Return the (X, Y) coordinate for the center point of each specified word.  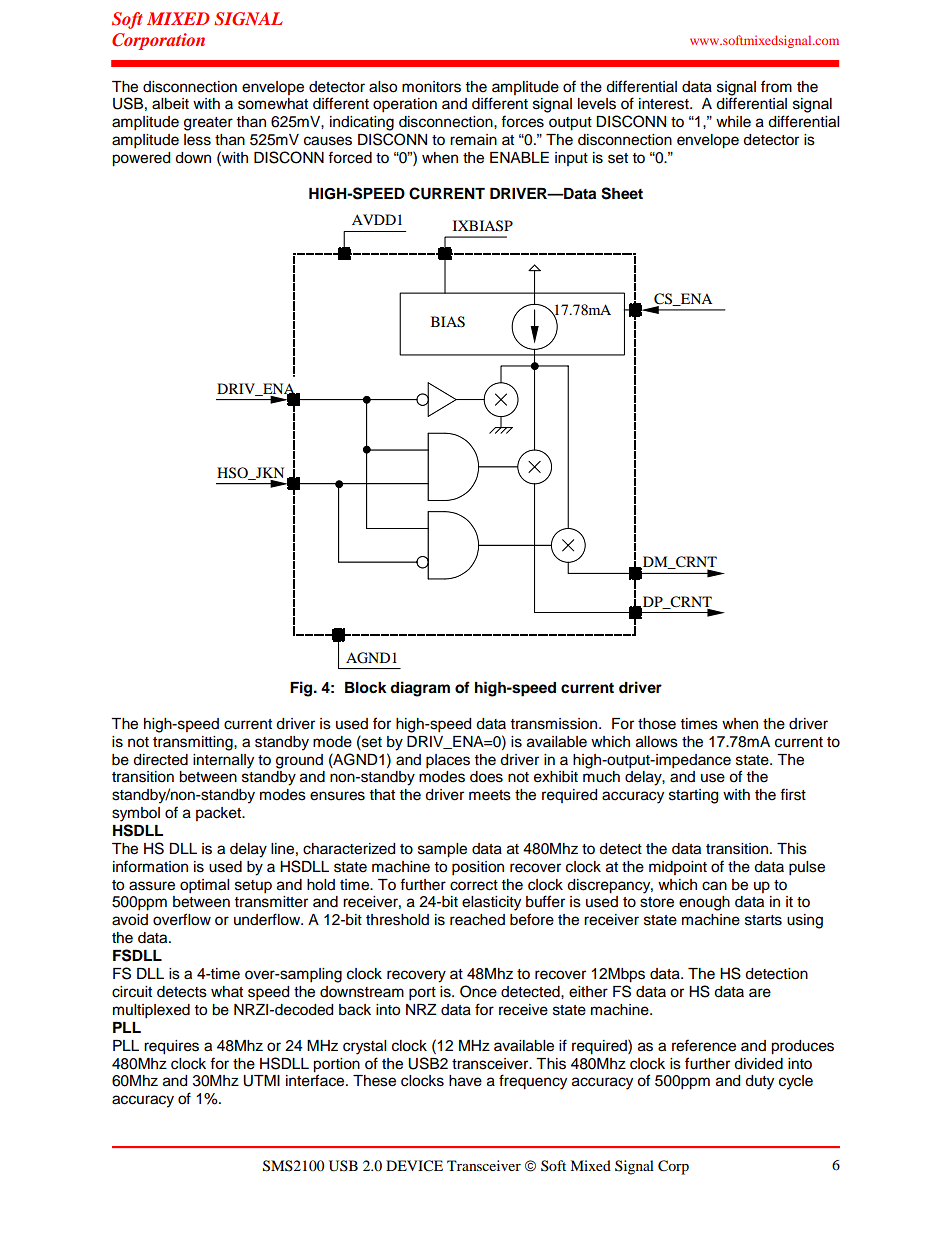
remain (473, 140)
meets (490, 795)
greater (208, 124)
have (465, 1081)
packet (220, 814)
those (657, 724)
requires (171, 1047)
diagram (420, 689)
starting (693, 796)
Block (366, 688)
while (733, 122)
